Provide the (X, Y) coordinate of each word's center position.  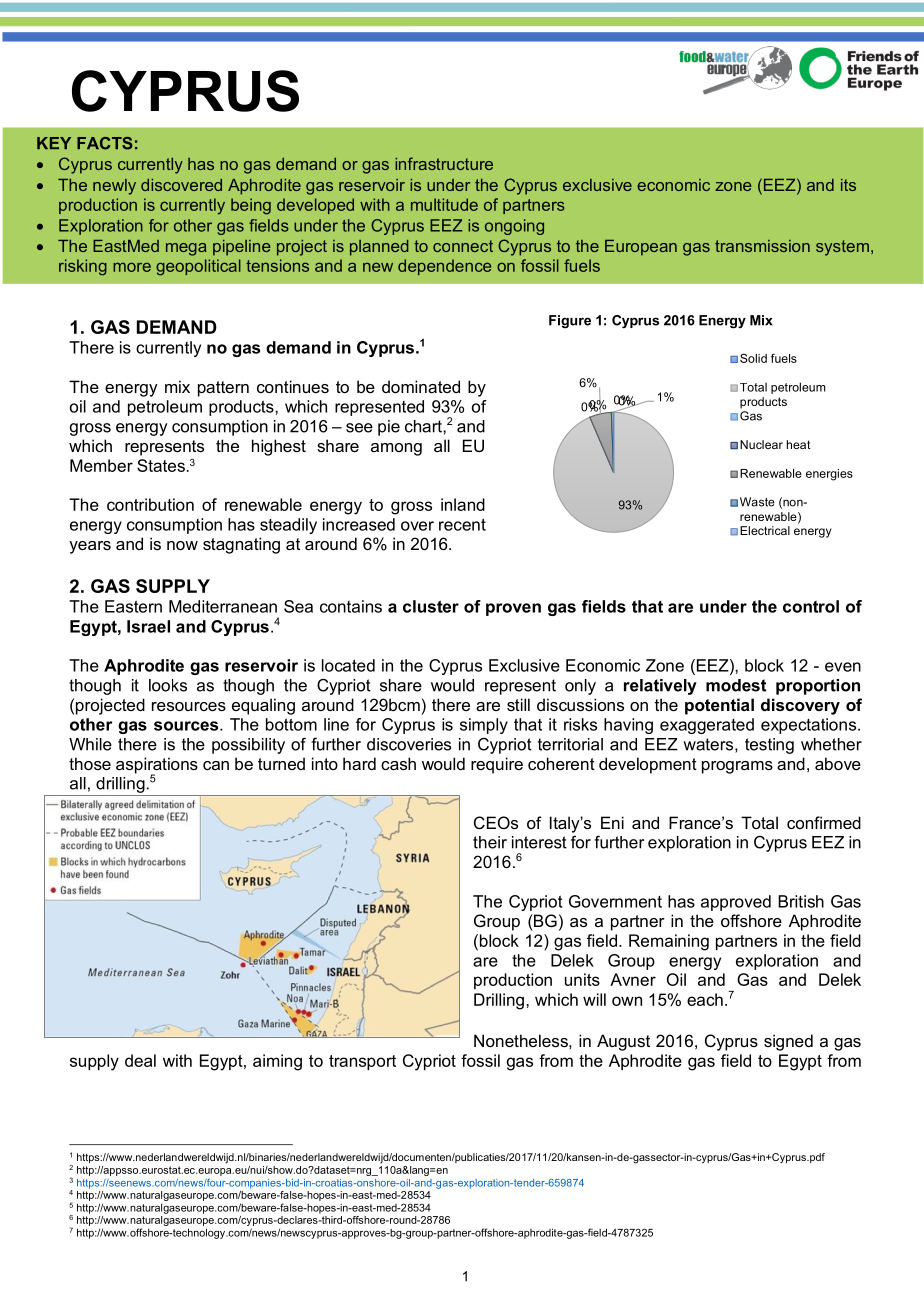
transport (362, 1062)
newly (114, 187)
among (396, 449)
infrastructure (444, 163)
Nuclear (761, 444)
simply (484, 726)
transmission (762, 246)
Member (101, 465)
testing (769, 746)
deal (140, 1060)
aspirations (157, 766)
